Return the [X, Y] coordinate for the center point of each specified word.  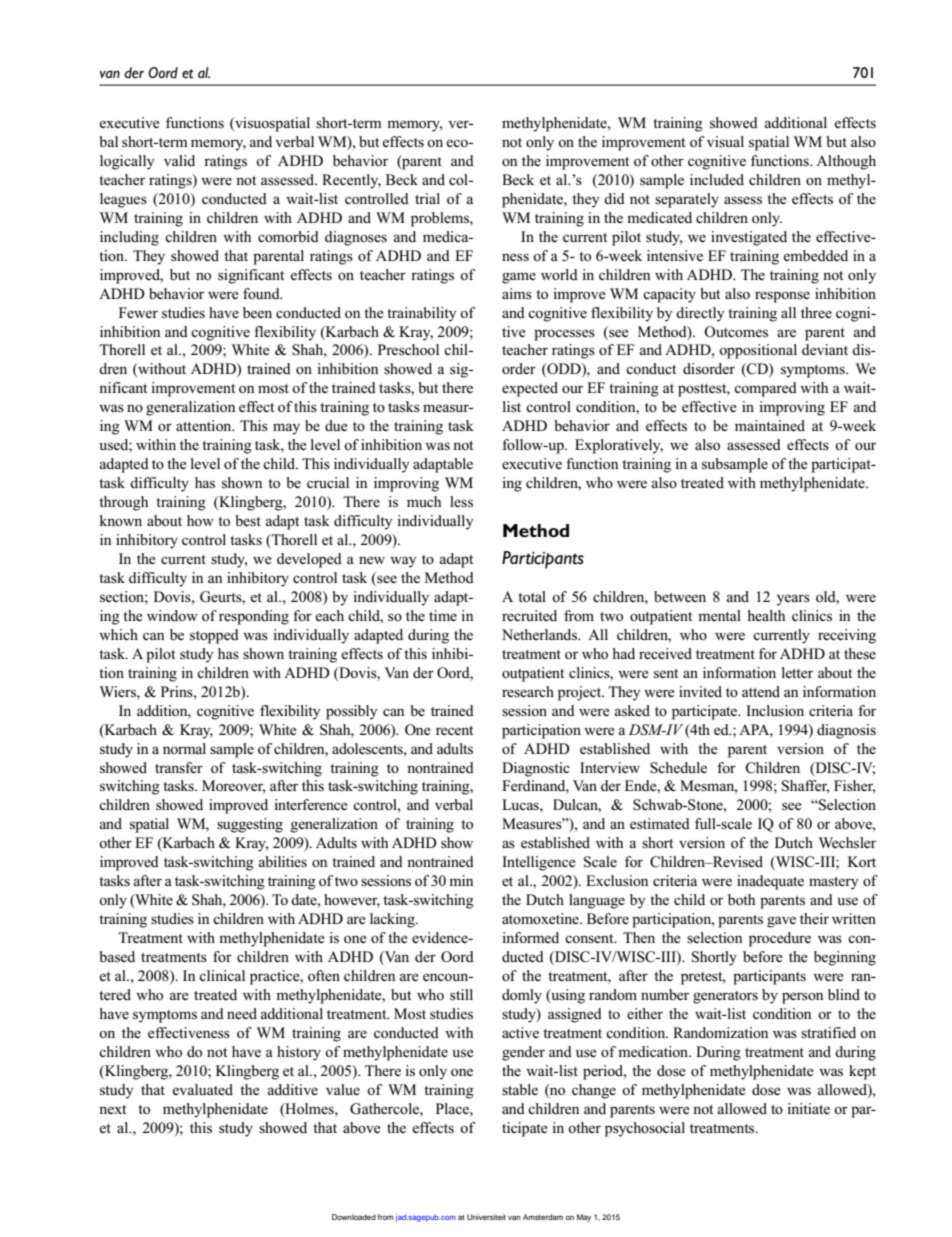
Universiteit [486, 1217]
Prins [178, 692]
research [528, 691]
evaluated [202, 1089]
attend [761, 691]
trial [427, 198]
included [717, 179]
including [129, 238]
